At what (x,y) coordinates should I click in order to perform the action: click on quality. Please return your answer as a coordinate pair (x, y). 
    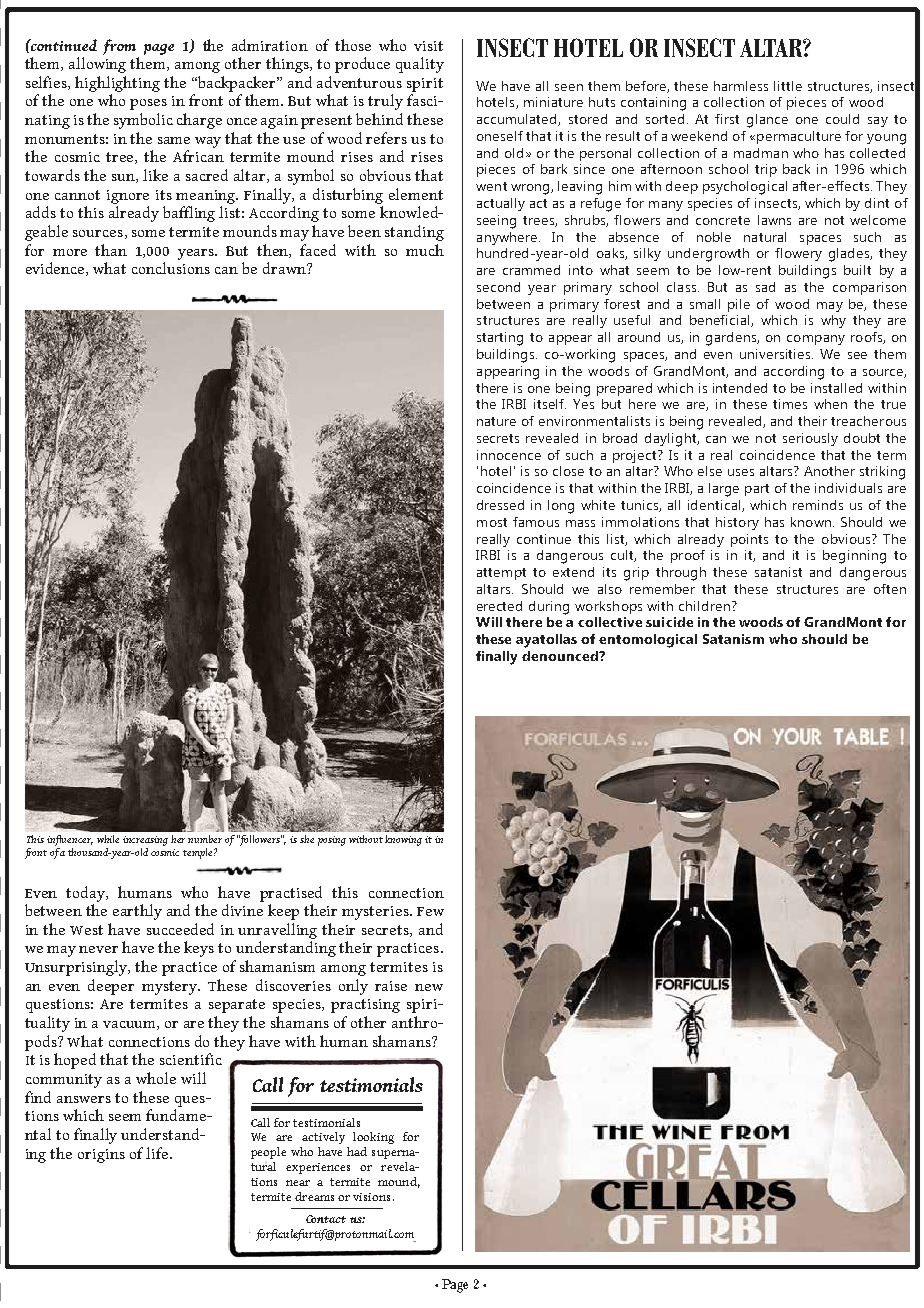
    Looking at the image, I should click on (420, 65).
